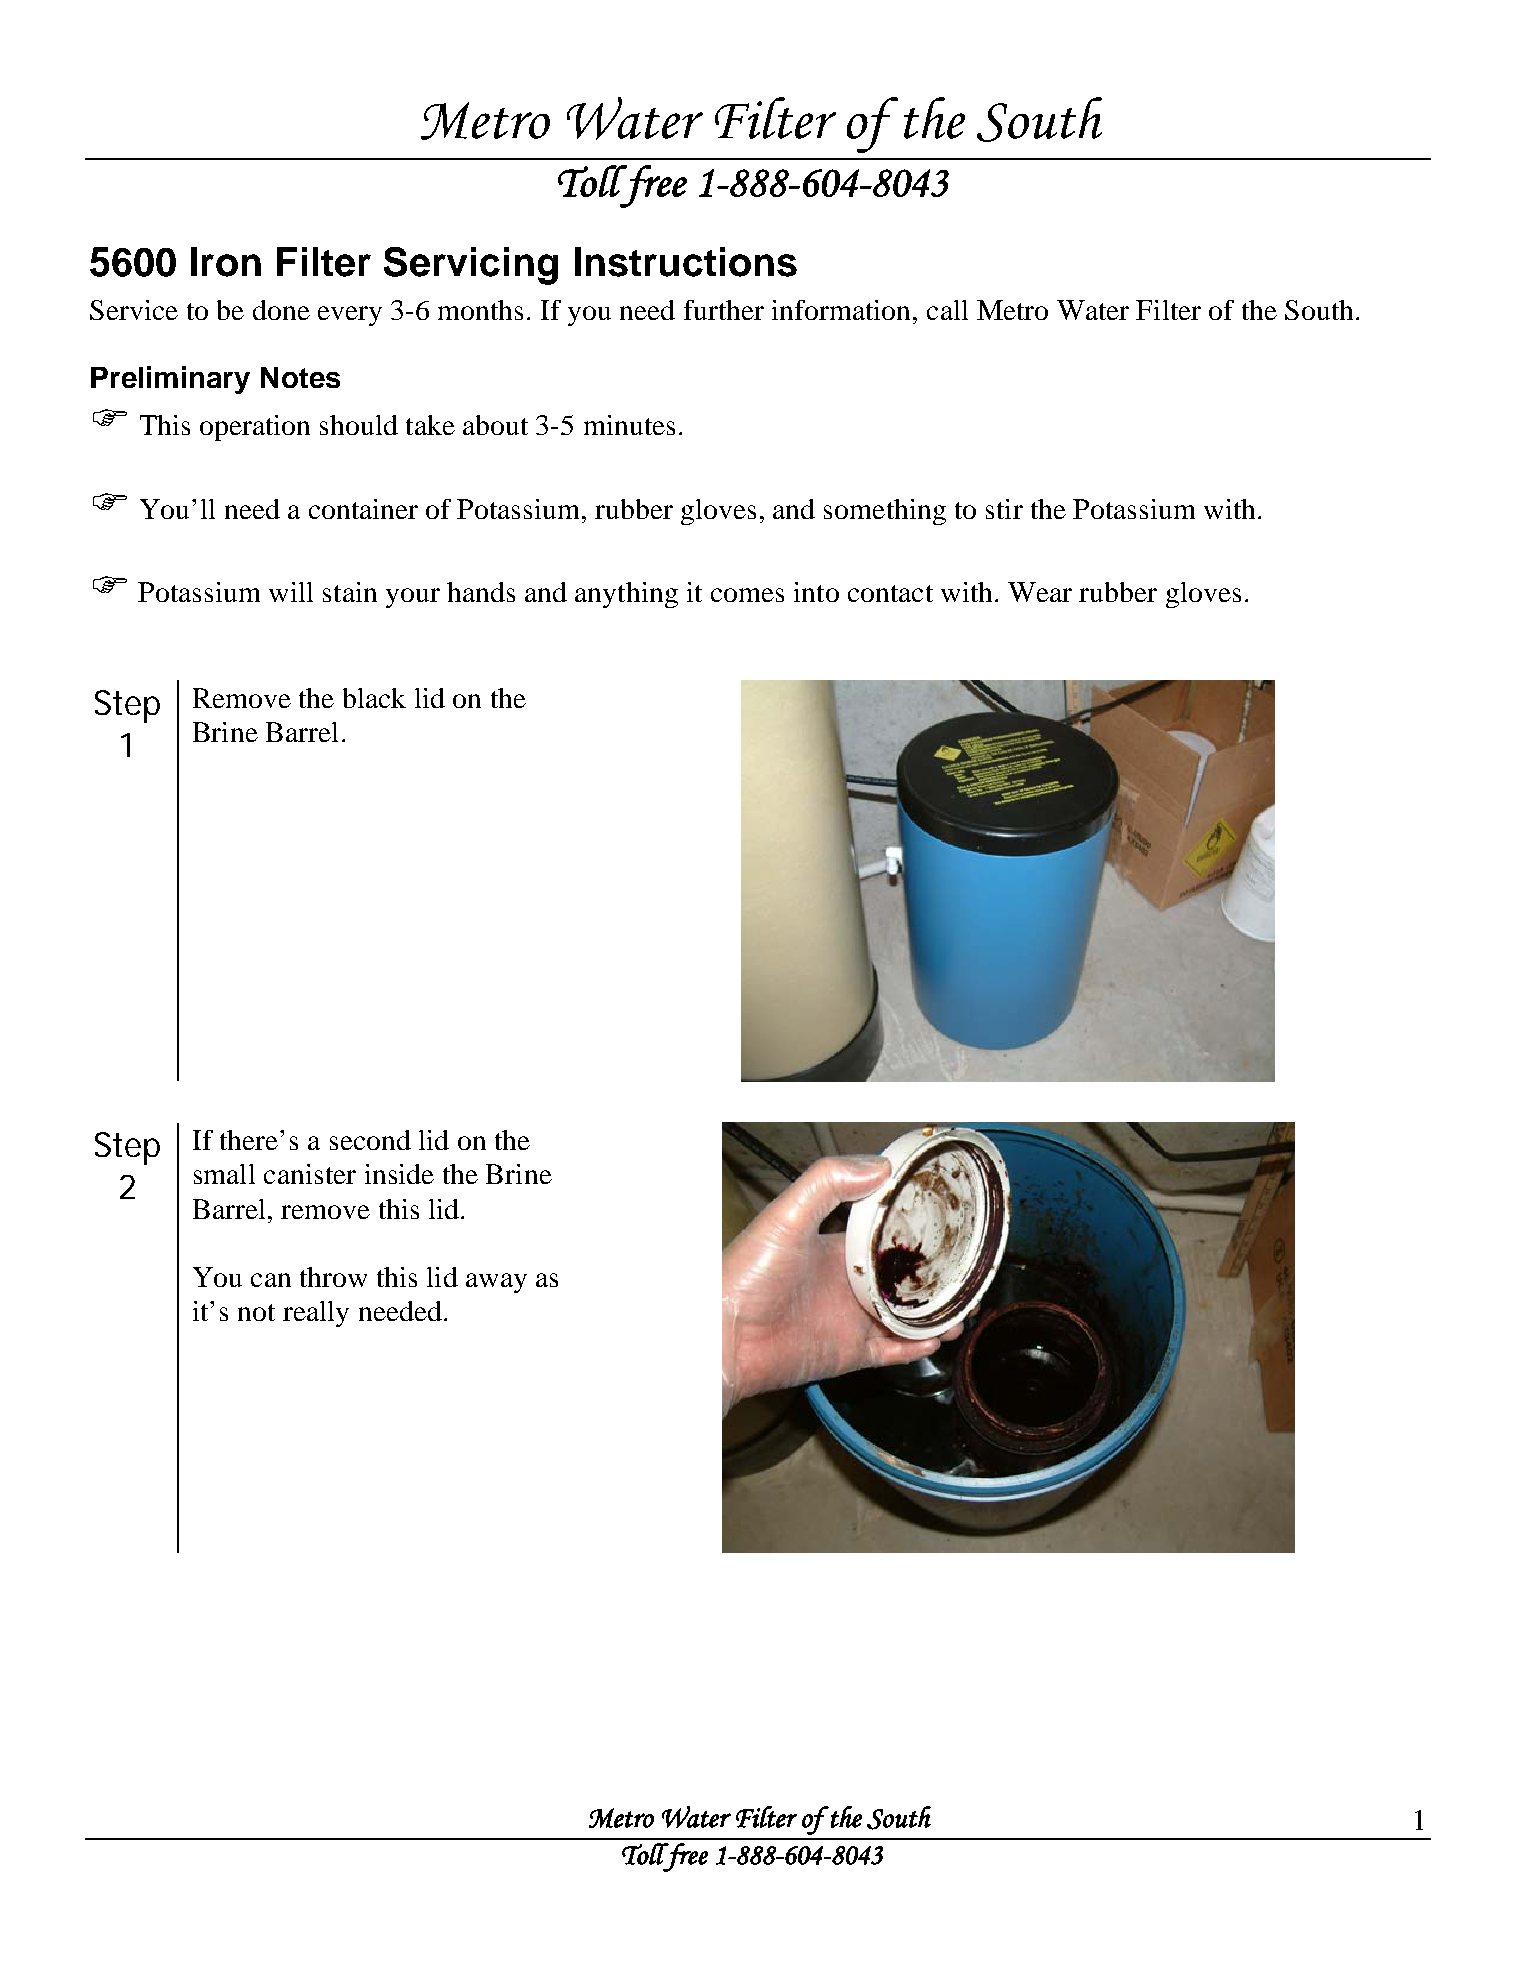 This document has height=1962, width=1516. I want to click on call, so click(947, 310).
